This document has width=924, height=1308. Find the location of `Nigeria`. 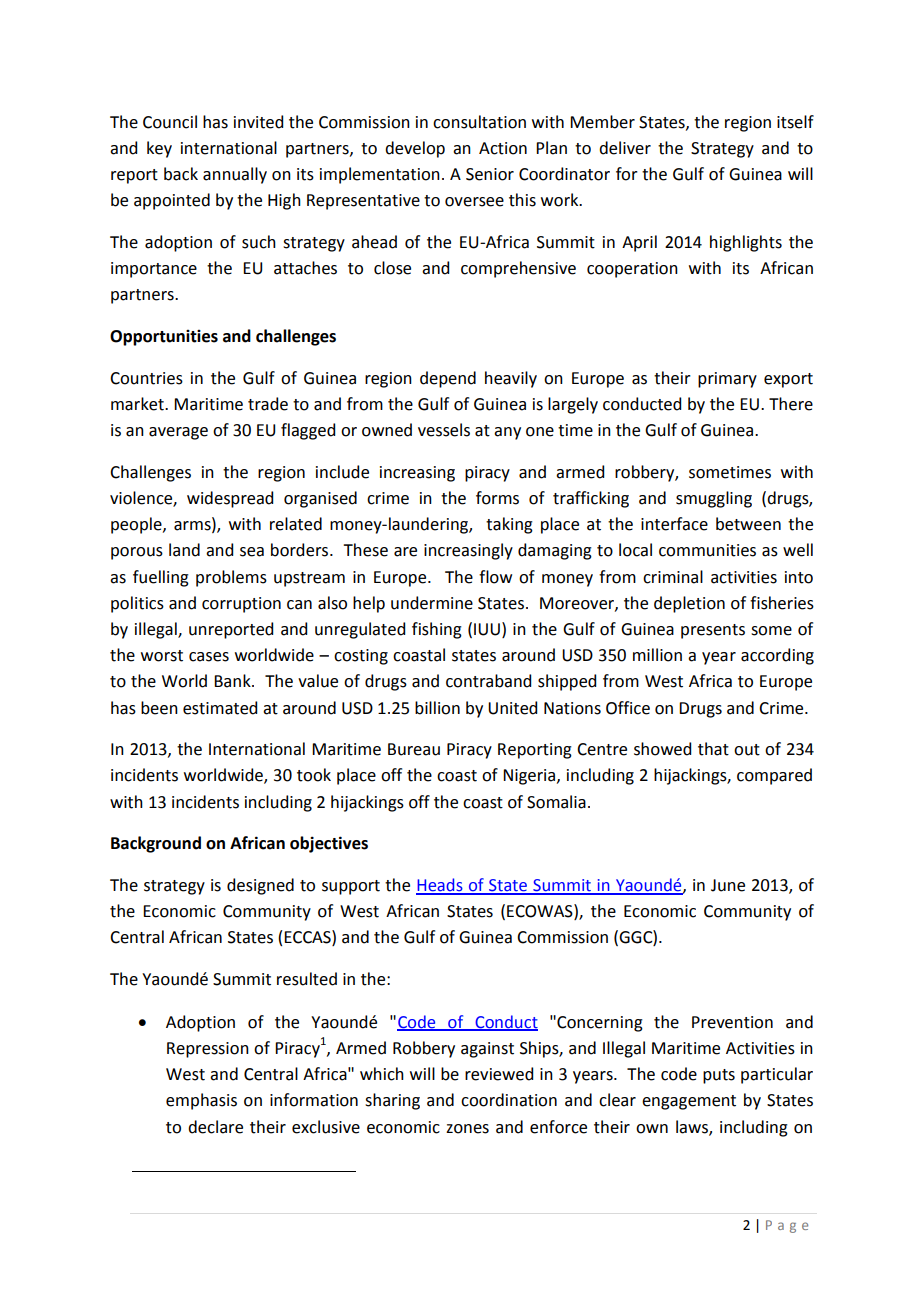

Nigeria is located at coordinates (530, 777).
